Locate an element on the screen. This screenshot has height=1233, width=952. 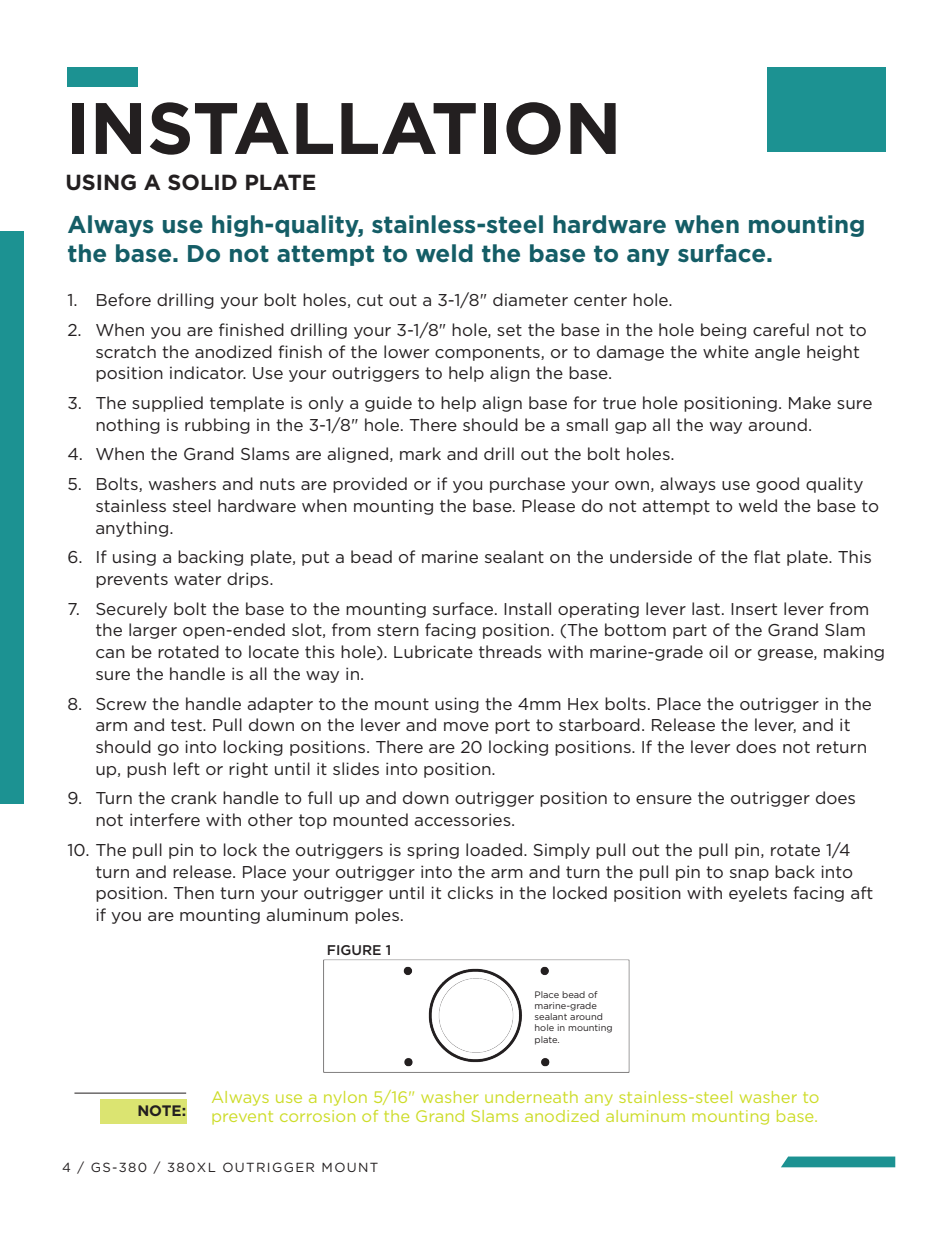
corrosion is located at coordinates (317, 1116).
